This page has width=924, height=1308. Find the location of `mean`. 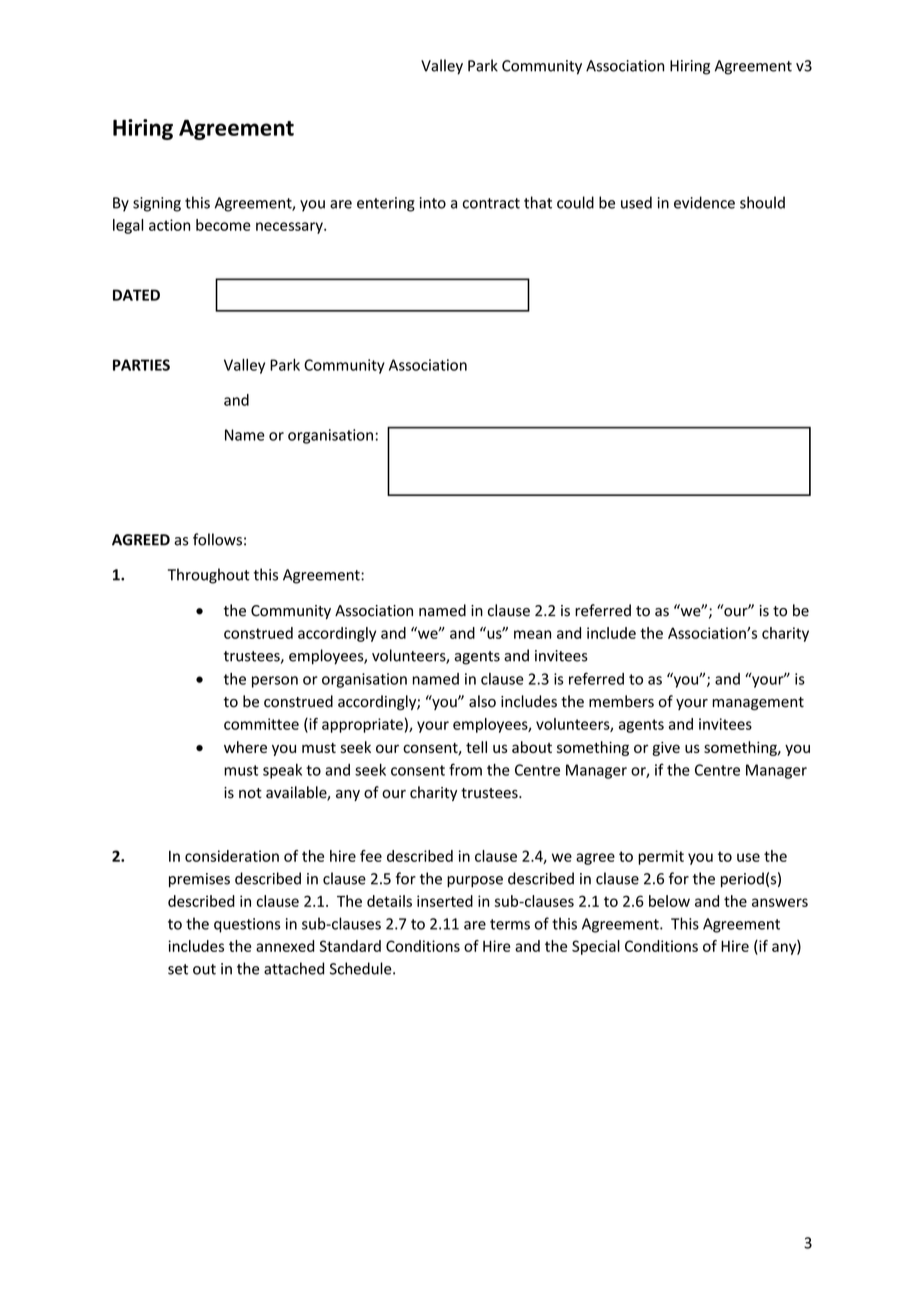

mean is located at coordinates (532, 634).
